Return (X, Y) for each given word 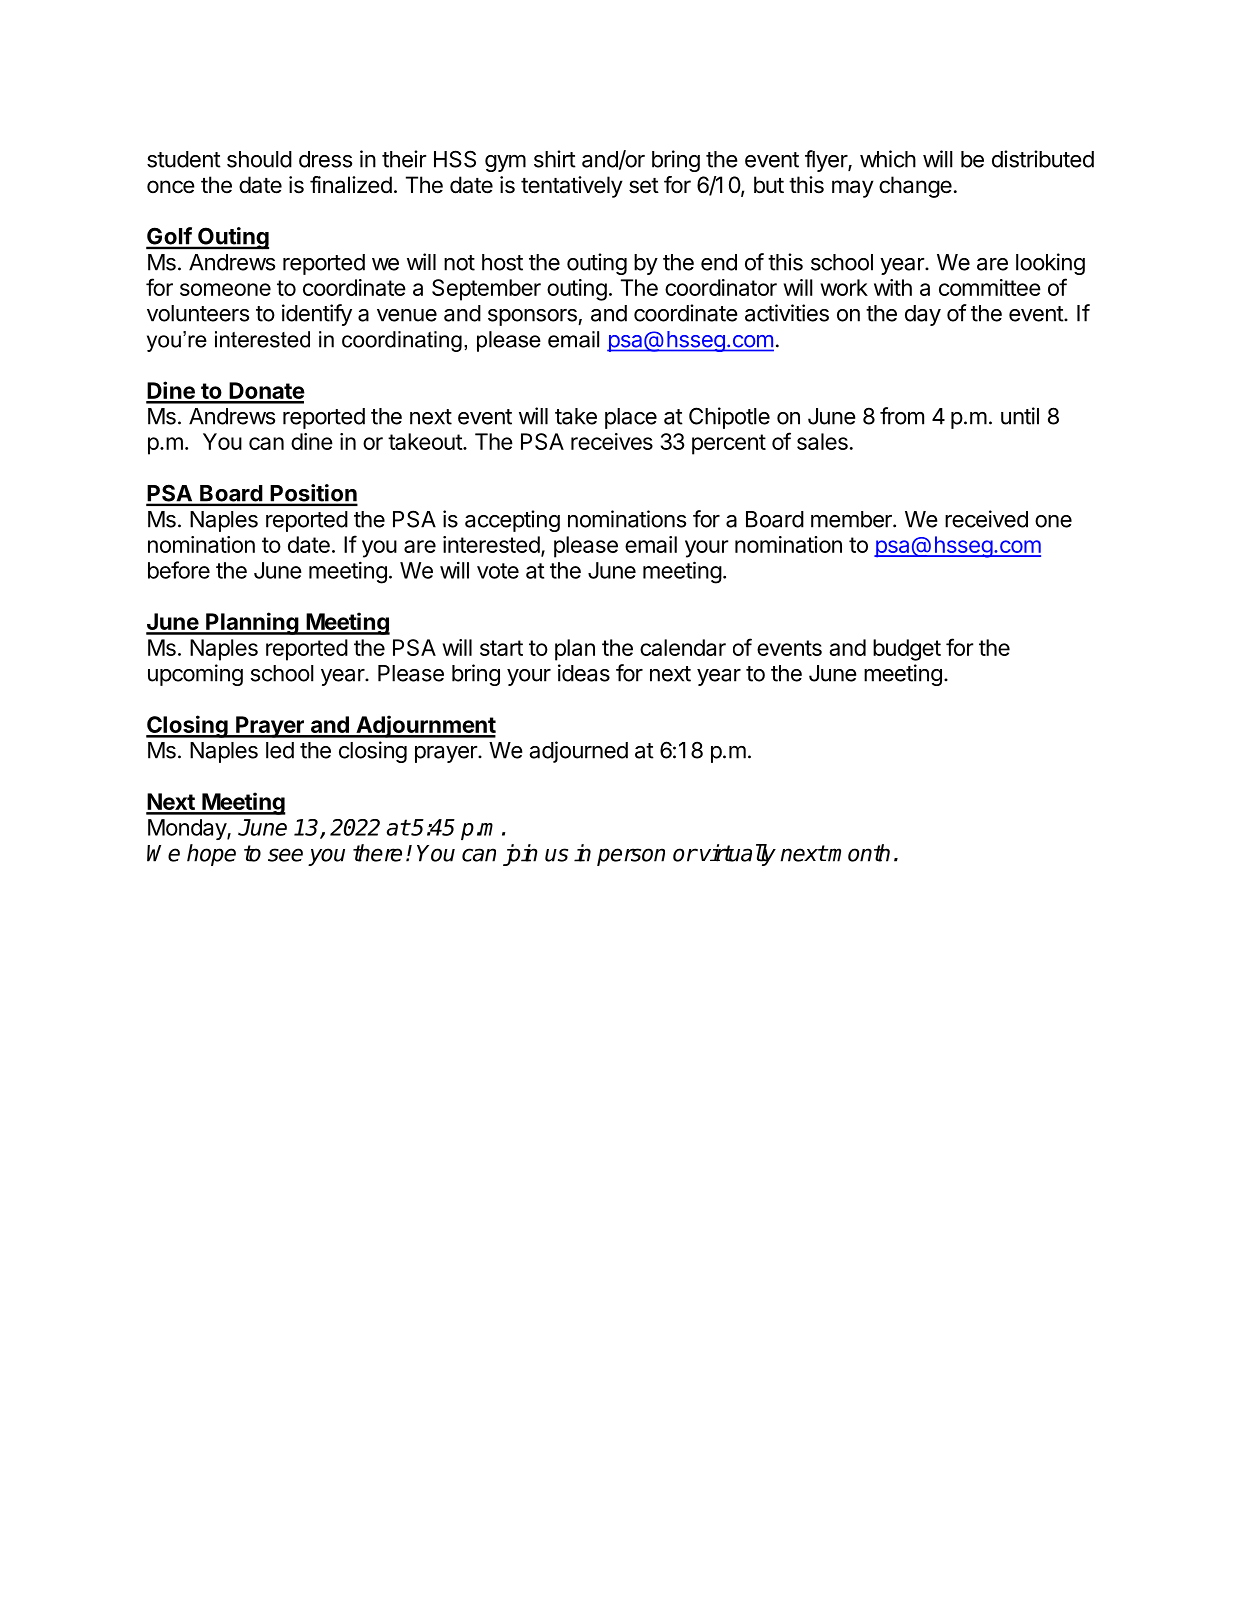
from (902, 416)
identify (317, 315)
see (285, 855)
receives (612, 441)
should (259, 159)
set (644, 186)
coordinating (402, 341)
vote (498, 571)
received (986, 519)
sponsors (533, 317)
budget (907, 650)
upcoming (195, 675)
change (915, 187)
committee (990, 287)
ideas (584, 673)
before (179, 570)
